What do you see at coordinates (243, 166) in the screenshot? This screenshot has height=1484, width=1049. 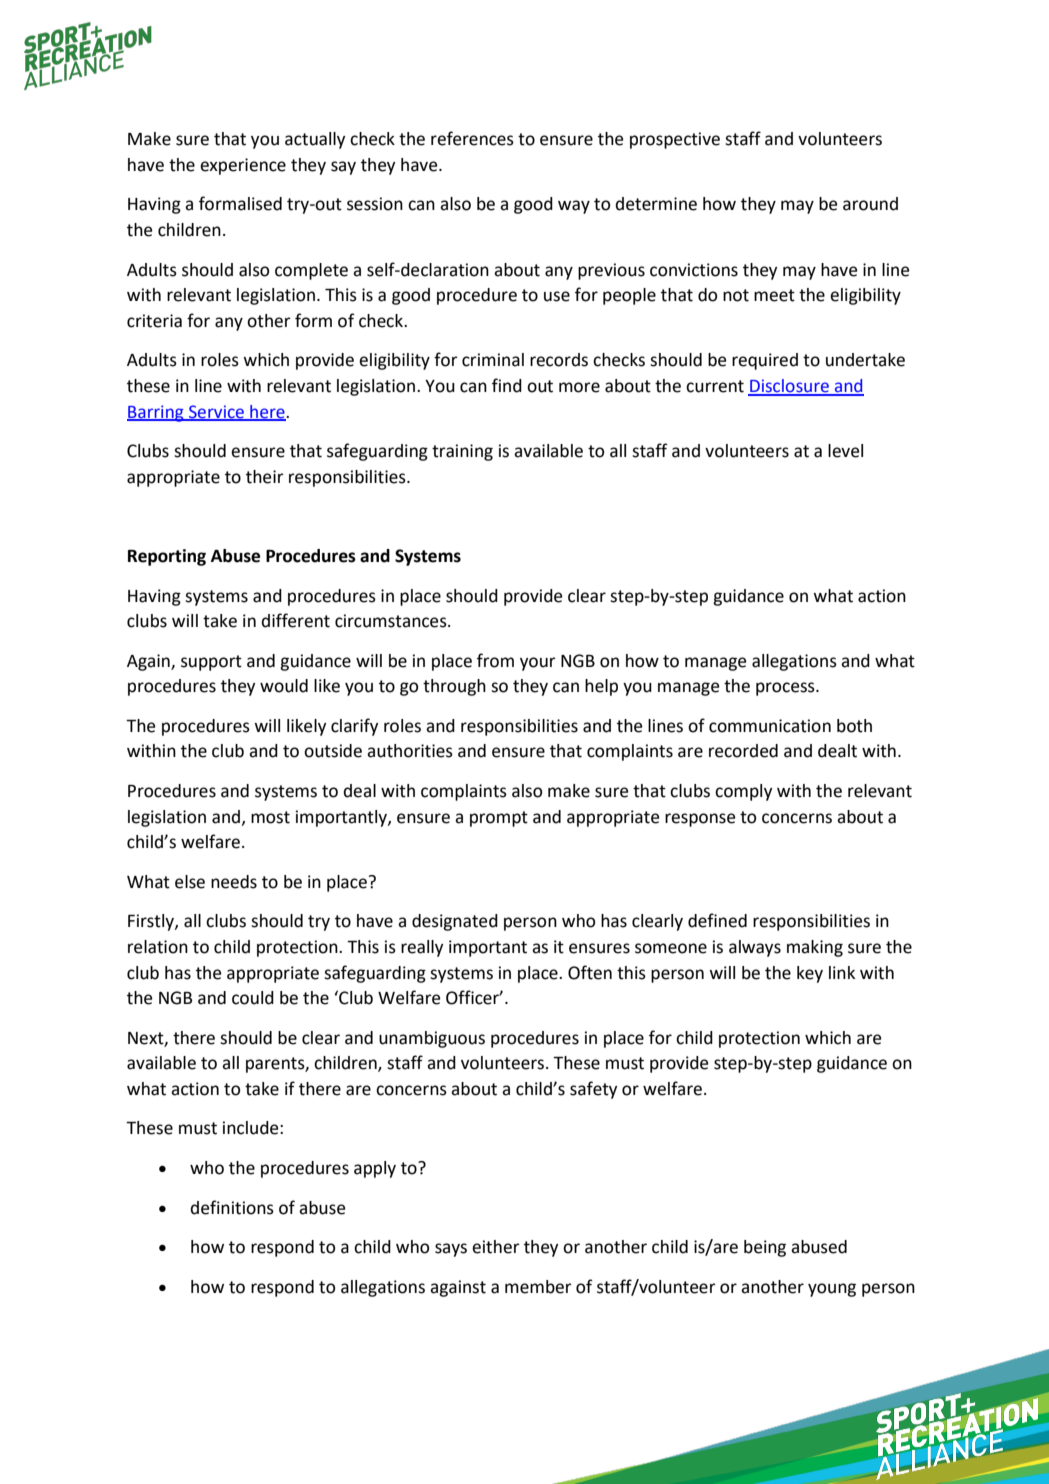 I see `experience` at bounding box center [243, 166].
